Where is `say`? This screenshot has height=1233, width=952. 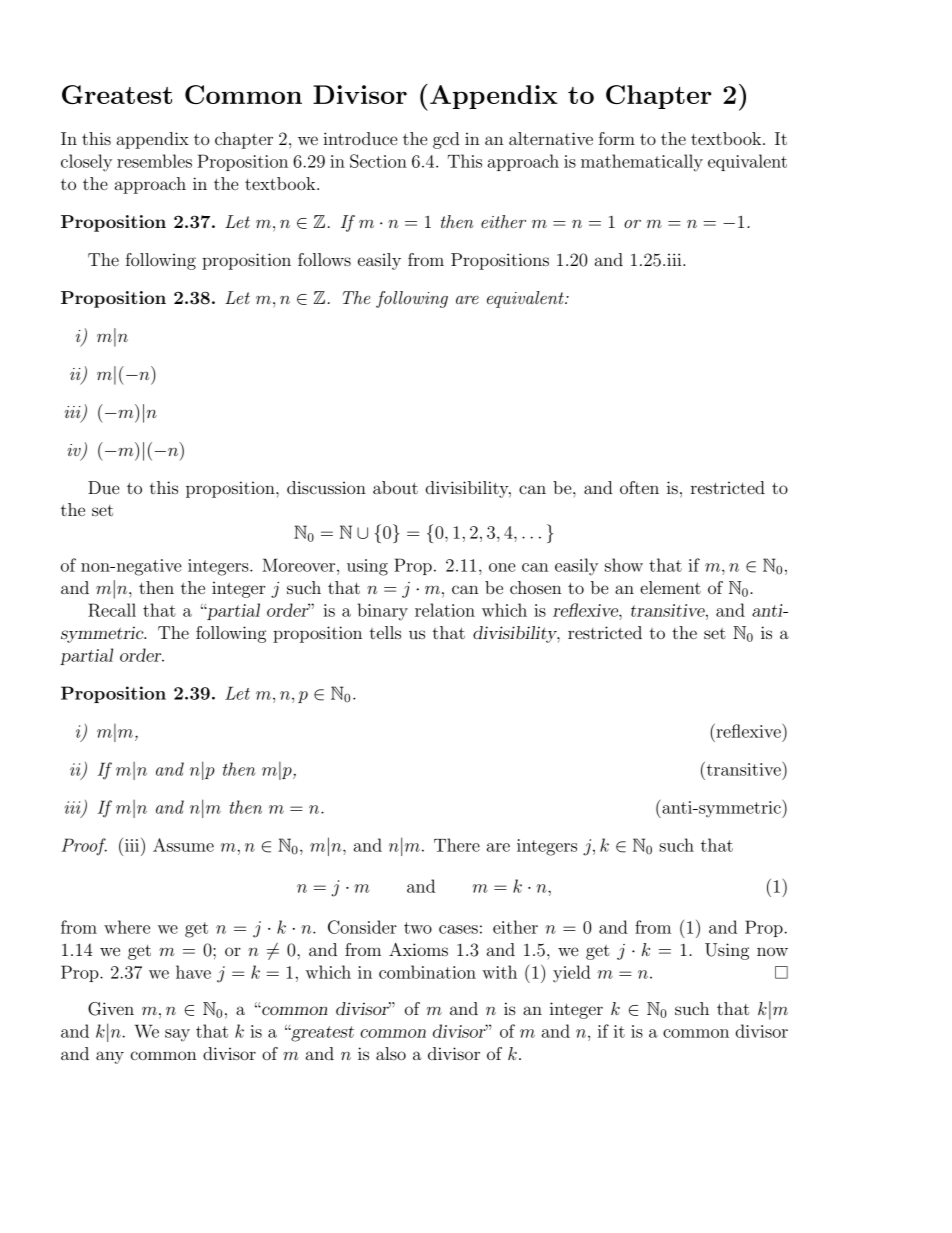
say is located at coordinates (177, 1035).
